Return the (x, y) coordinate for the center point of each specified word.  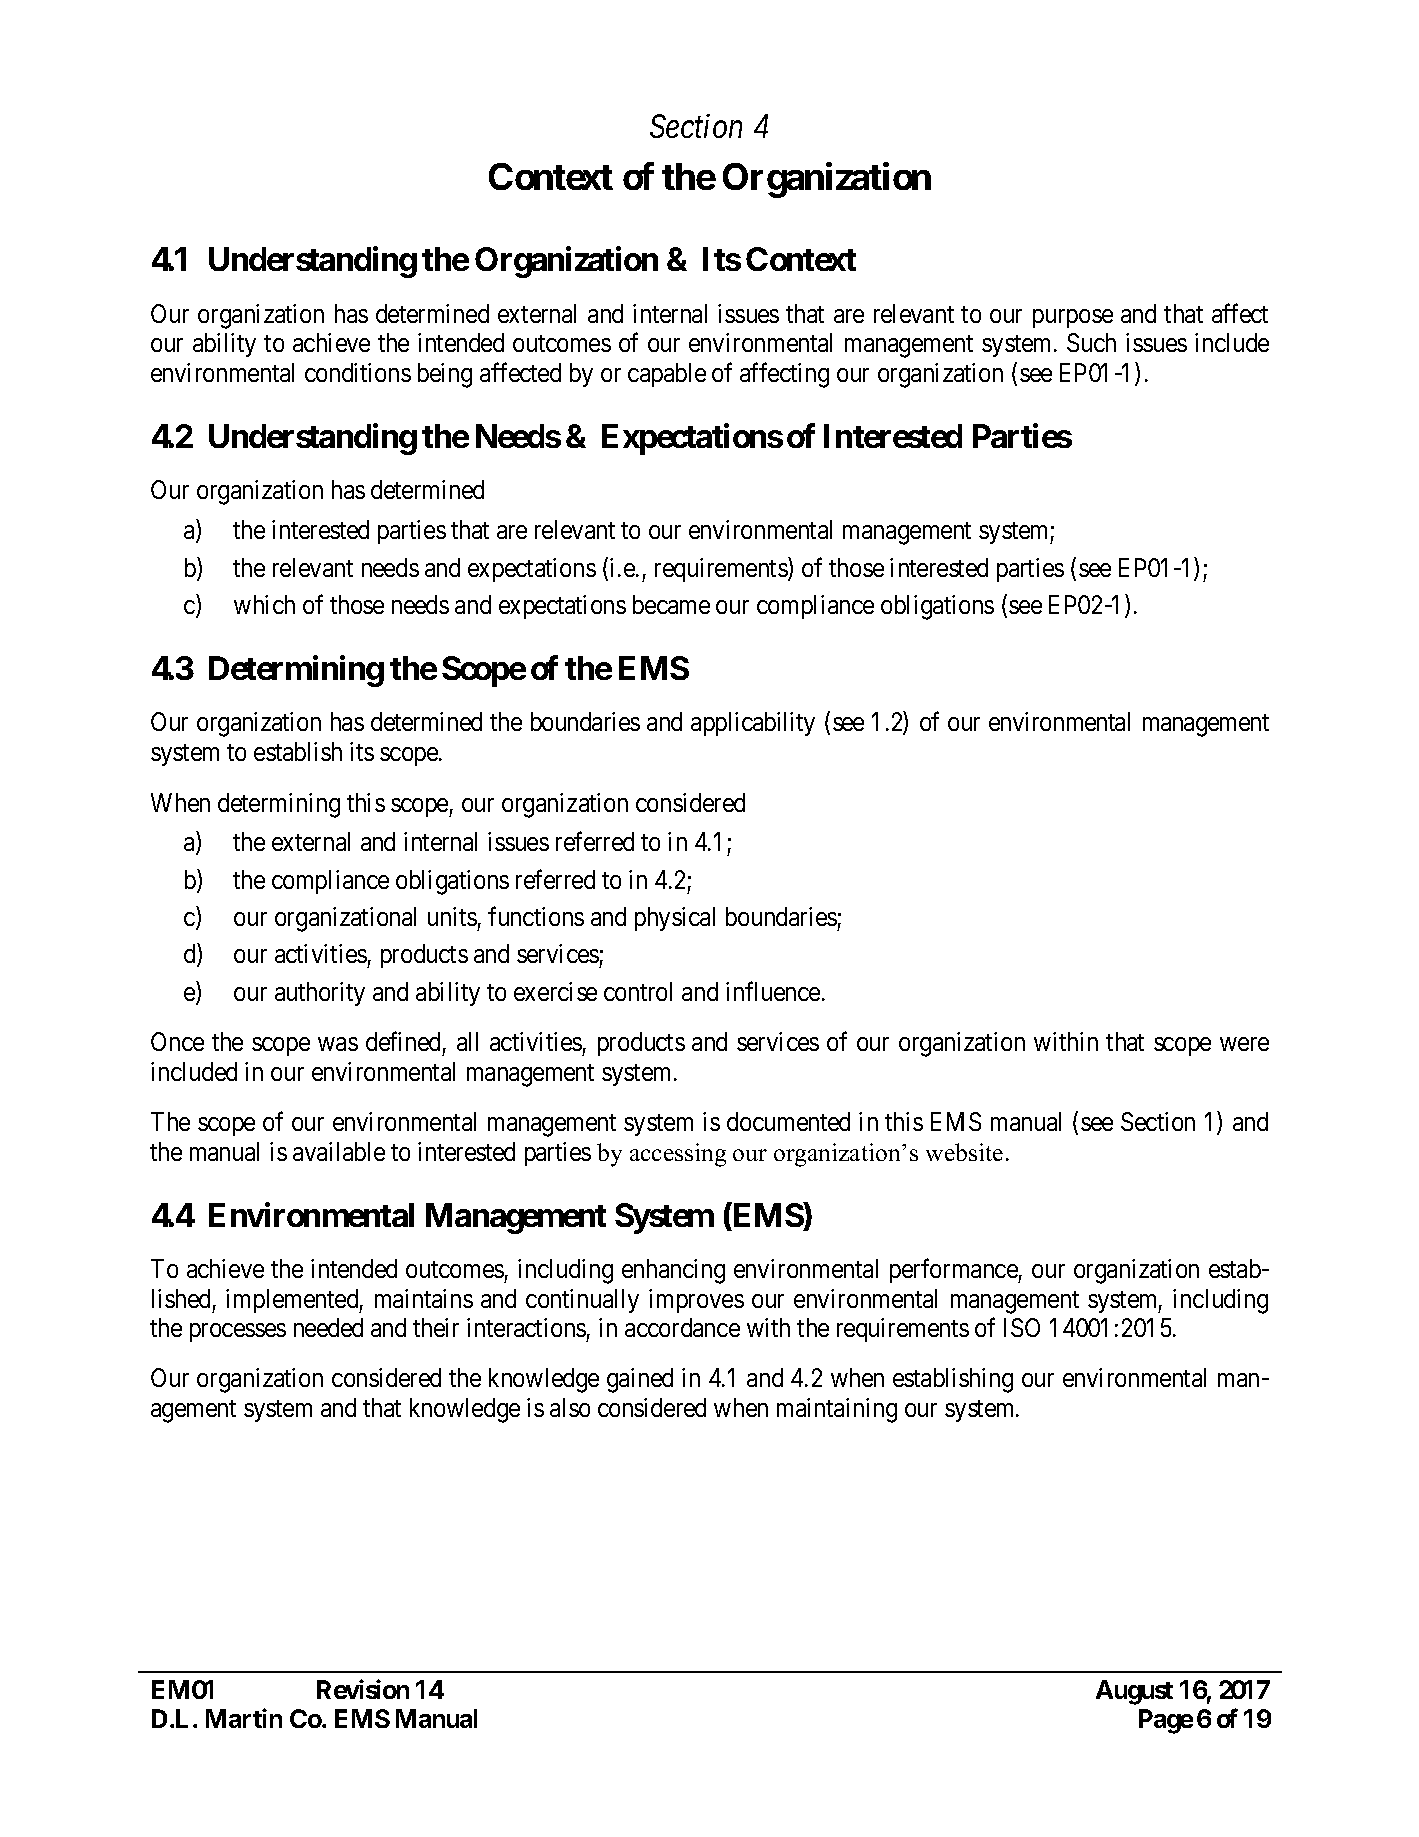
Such (1091, 342)
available (339, 1151)
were (1244, 1044)
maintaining (837, 1410)
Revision (363, 1689)
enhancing (673, 1271)
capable (667, 375)
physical (675, 919)
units (452, 916)
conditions (358, 372)
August (1134, 1692)
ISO (1022, 1327)
